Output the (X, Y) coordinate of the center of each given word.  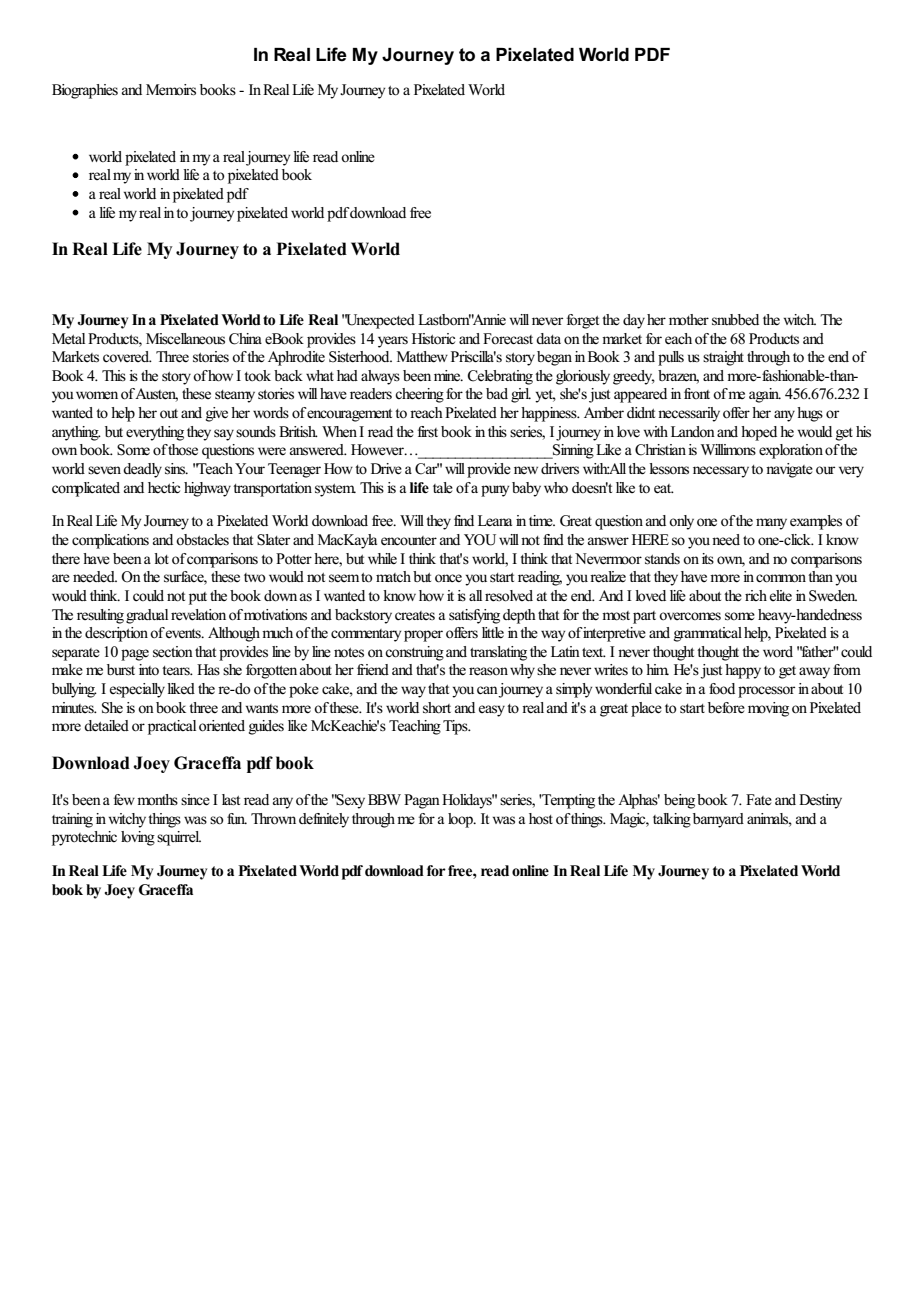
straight (723, 358)
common (781, 578)
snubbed (735, 320)
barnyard (718, 820)
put (198, 598)
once (448, 578)
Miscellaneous (185, 339)
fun (237, 818)
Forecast (508, 339)
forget (583, 321)
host (541, 818)
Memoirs (171, 90)
